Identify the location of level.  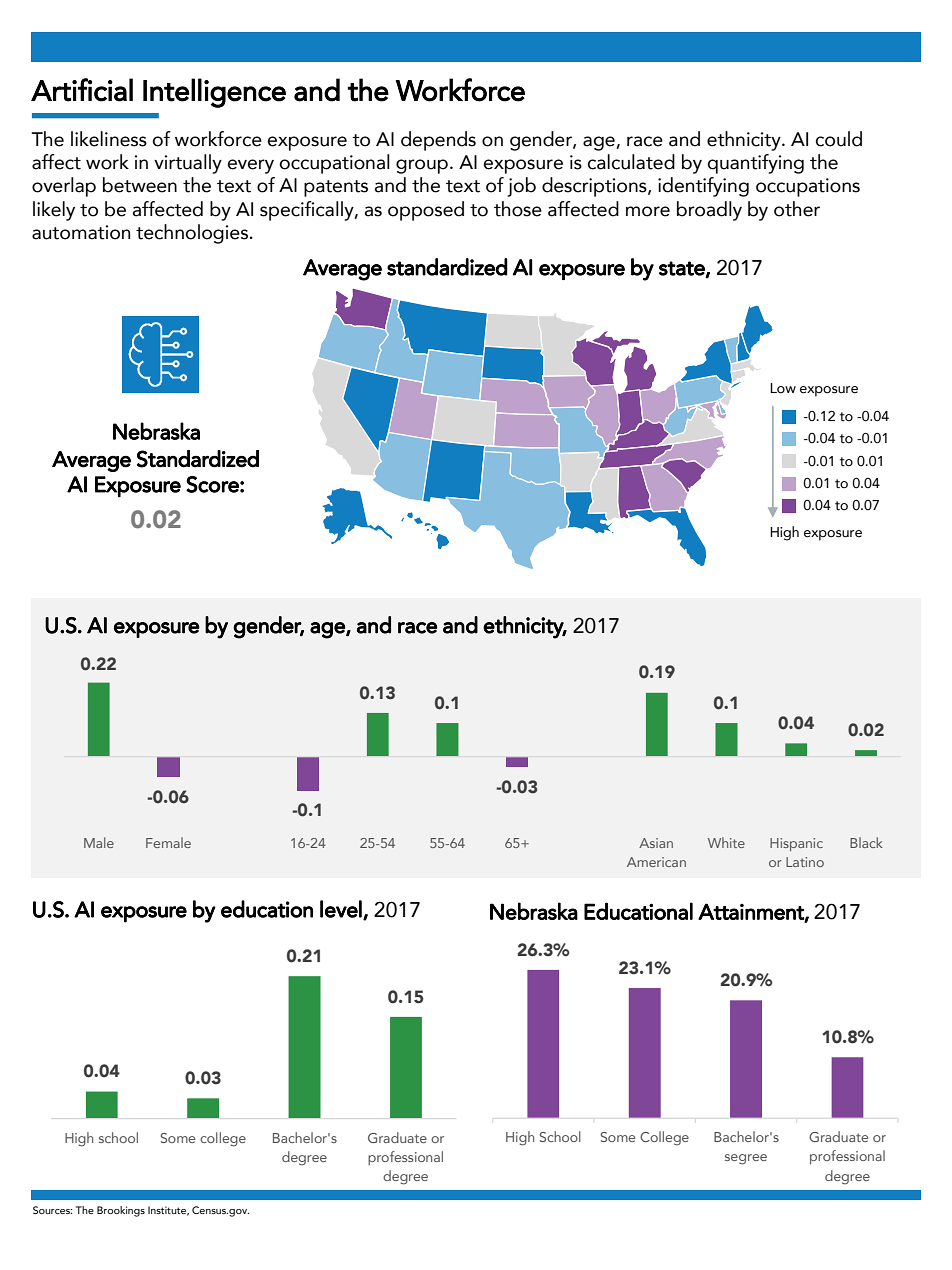
(342, 910).
